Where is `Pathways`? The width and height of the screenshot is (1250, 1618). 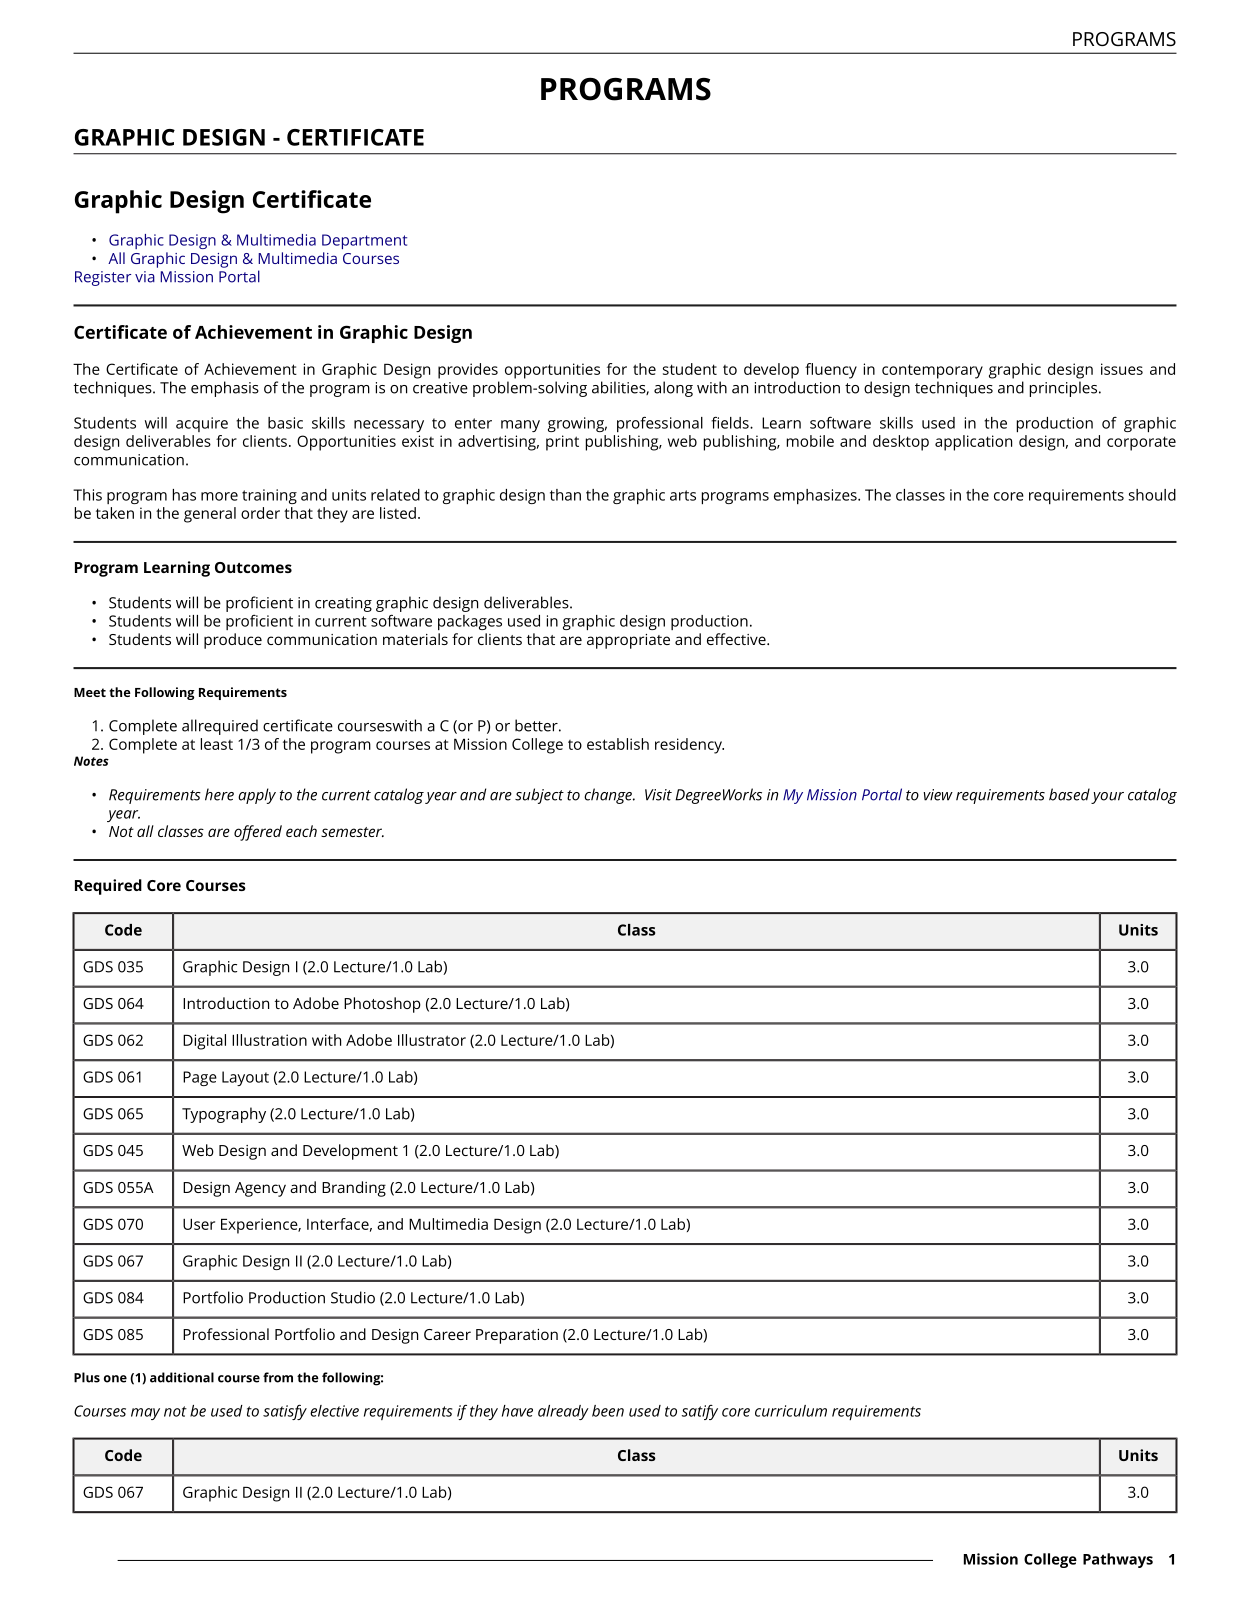 Pathways is located at coordinates (1118, 1560).
